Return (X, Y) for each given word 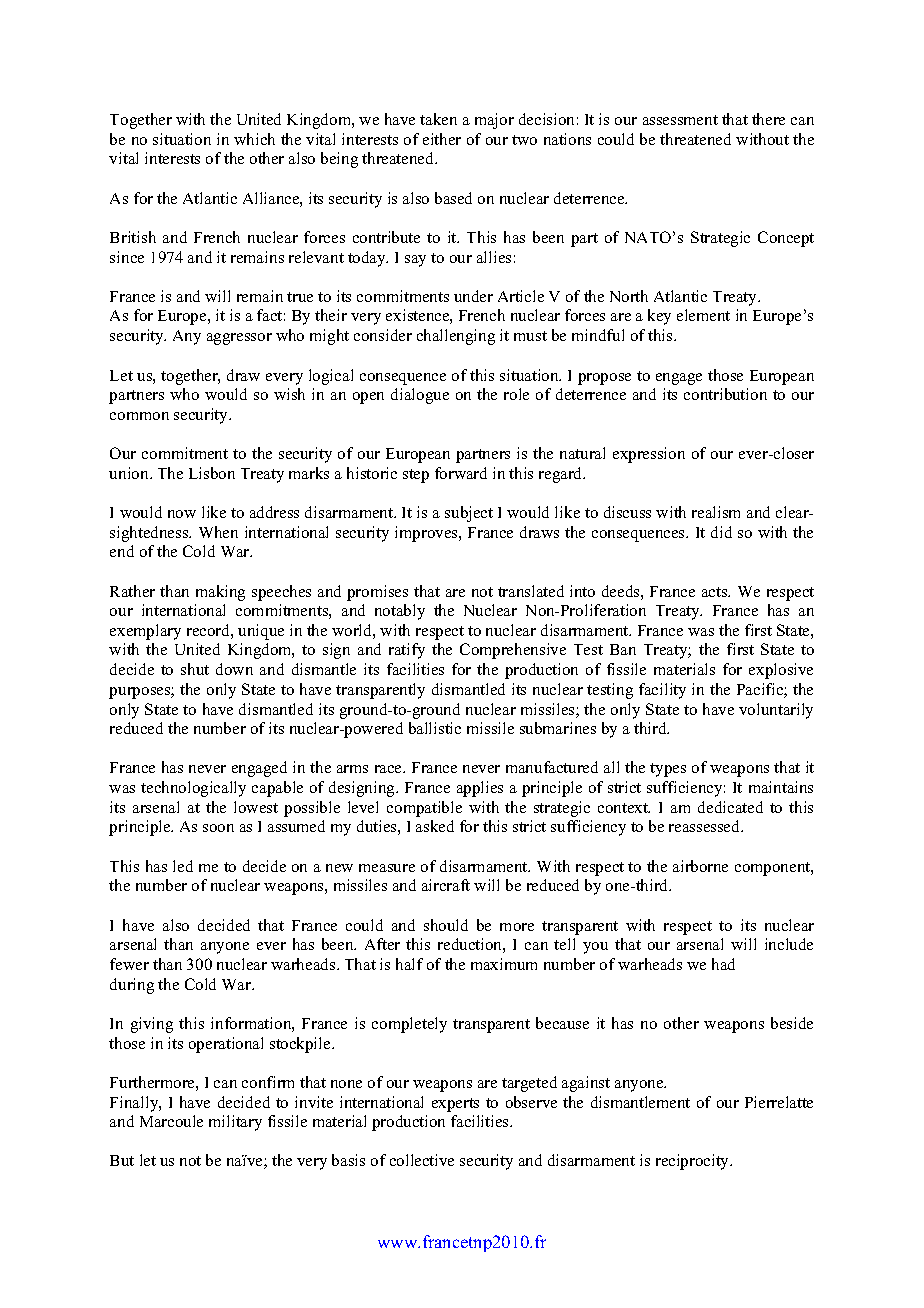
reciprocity (694, 1162)
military (235, 1123)
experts (455, 1105)
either (442, 139)
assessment (680, 120)
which (254, 139)
